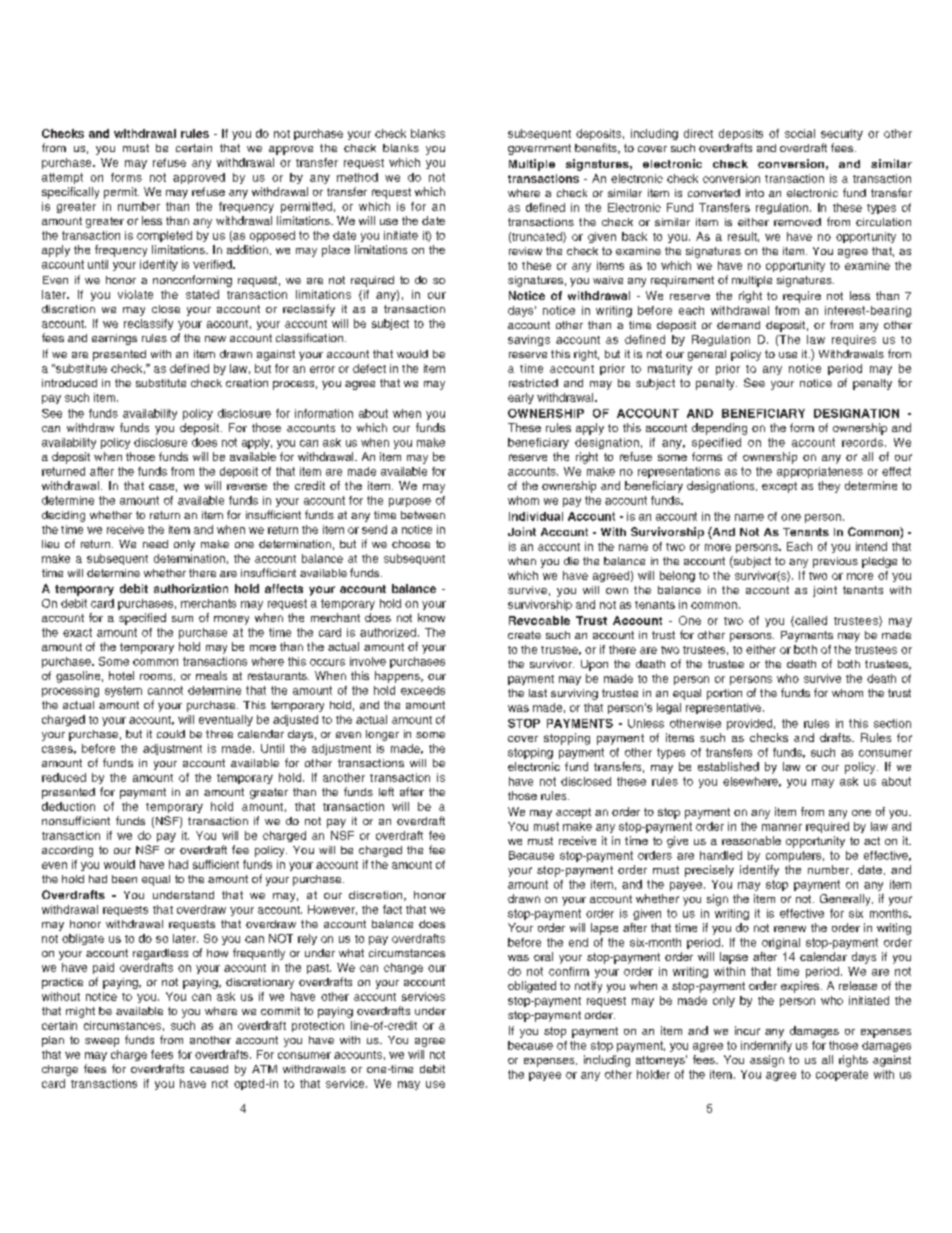  Describe the element at coordinates (247, 486) in the document. I see `reverse` at that location.
